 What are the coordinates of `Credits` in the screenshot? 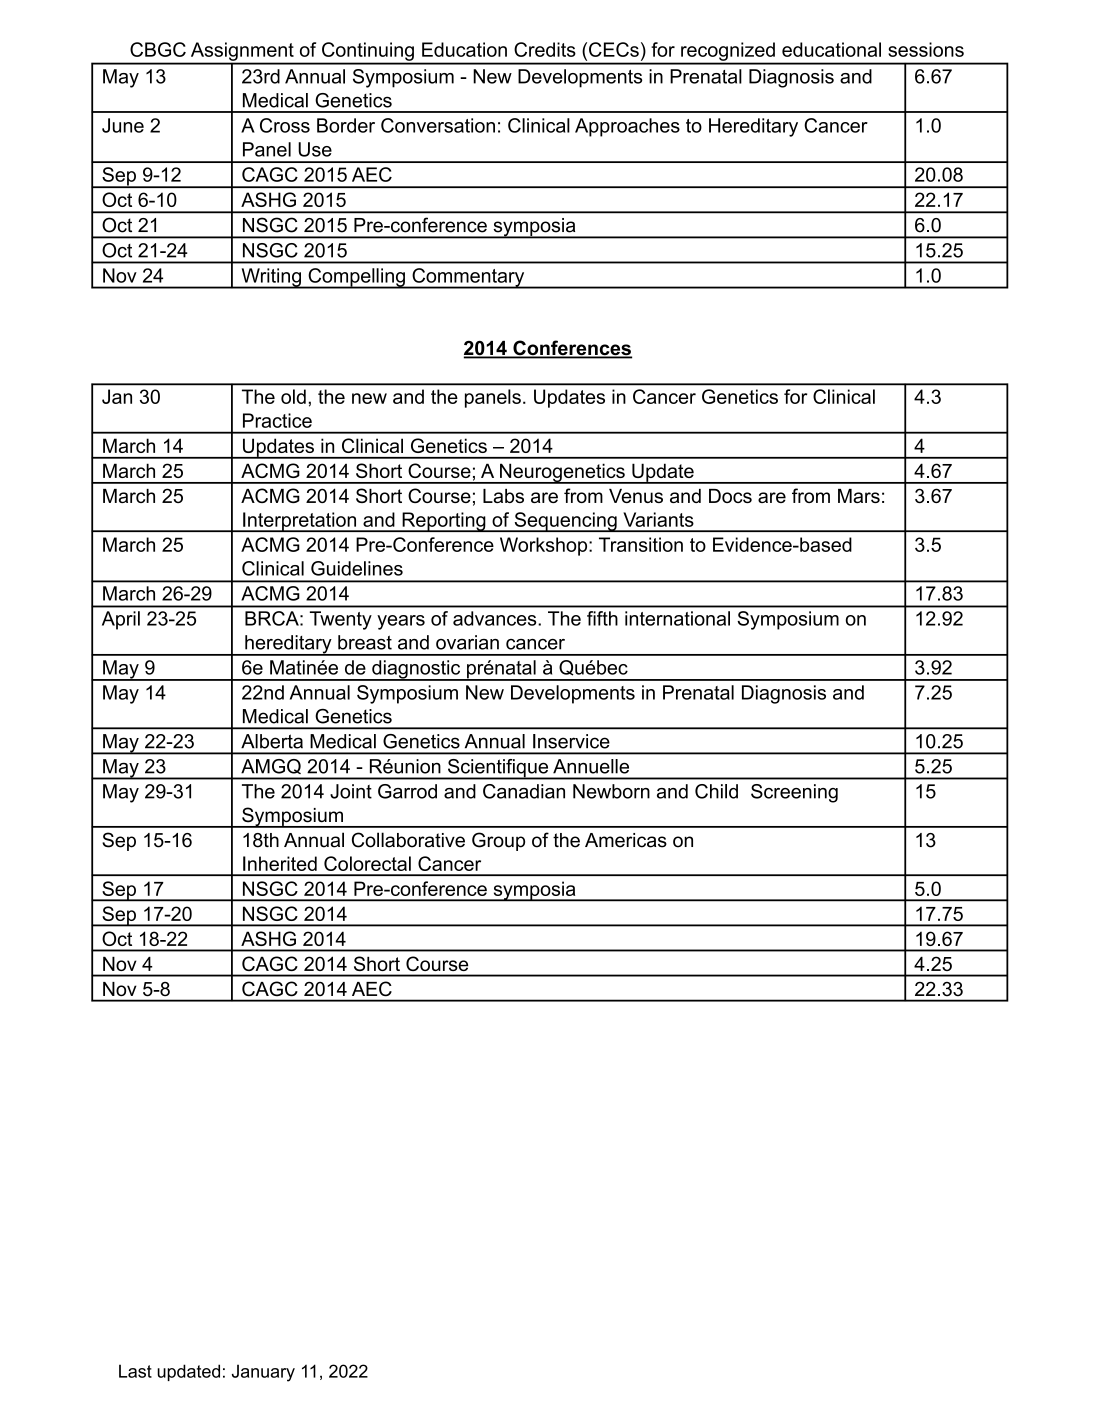 It's located at (545, 49).
